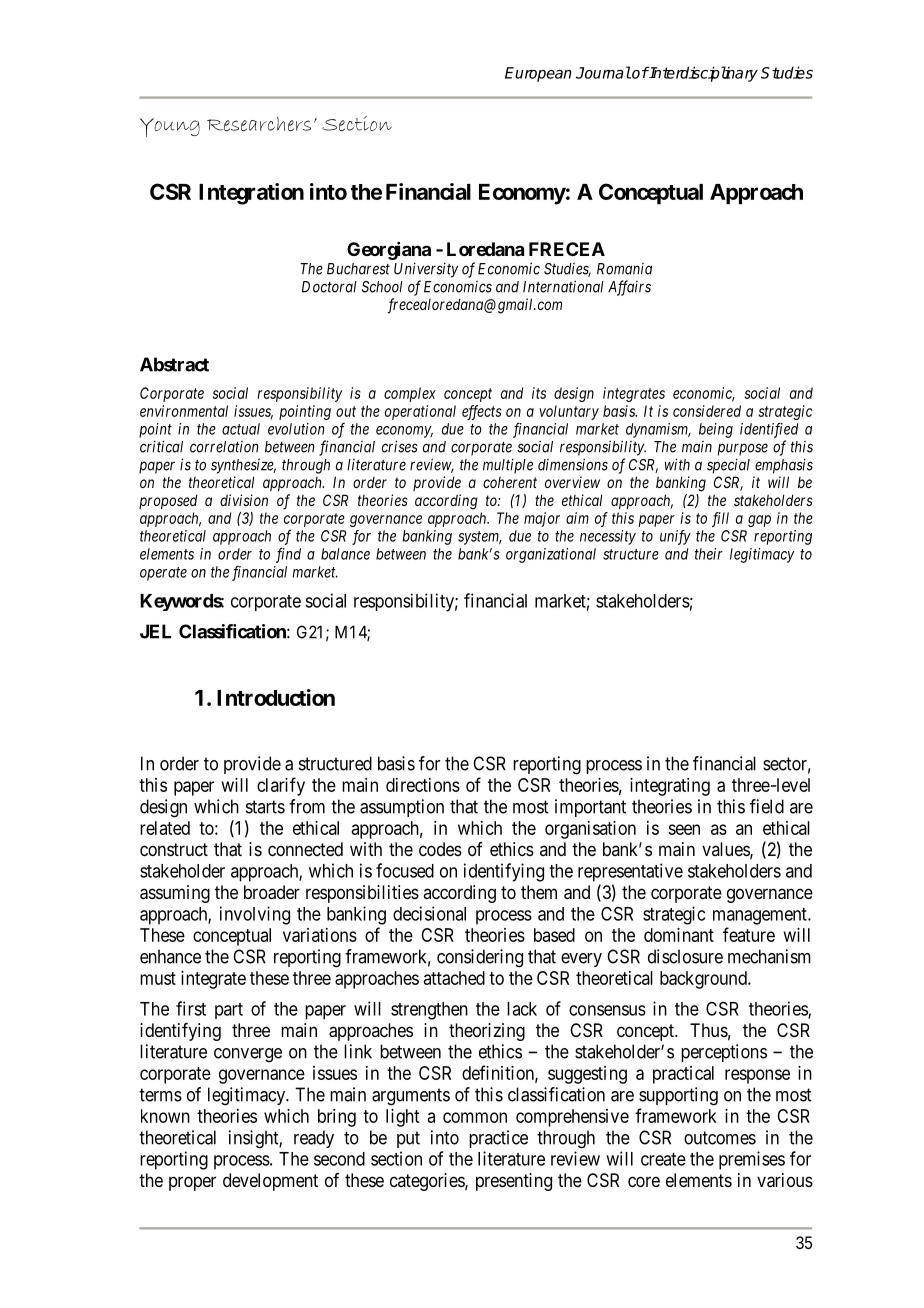 Image resolution: width=924 pixels, height=1308 pixels. I want to click on outcomes, so click(720, 1138).
